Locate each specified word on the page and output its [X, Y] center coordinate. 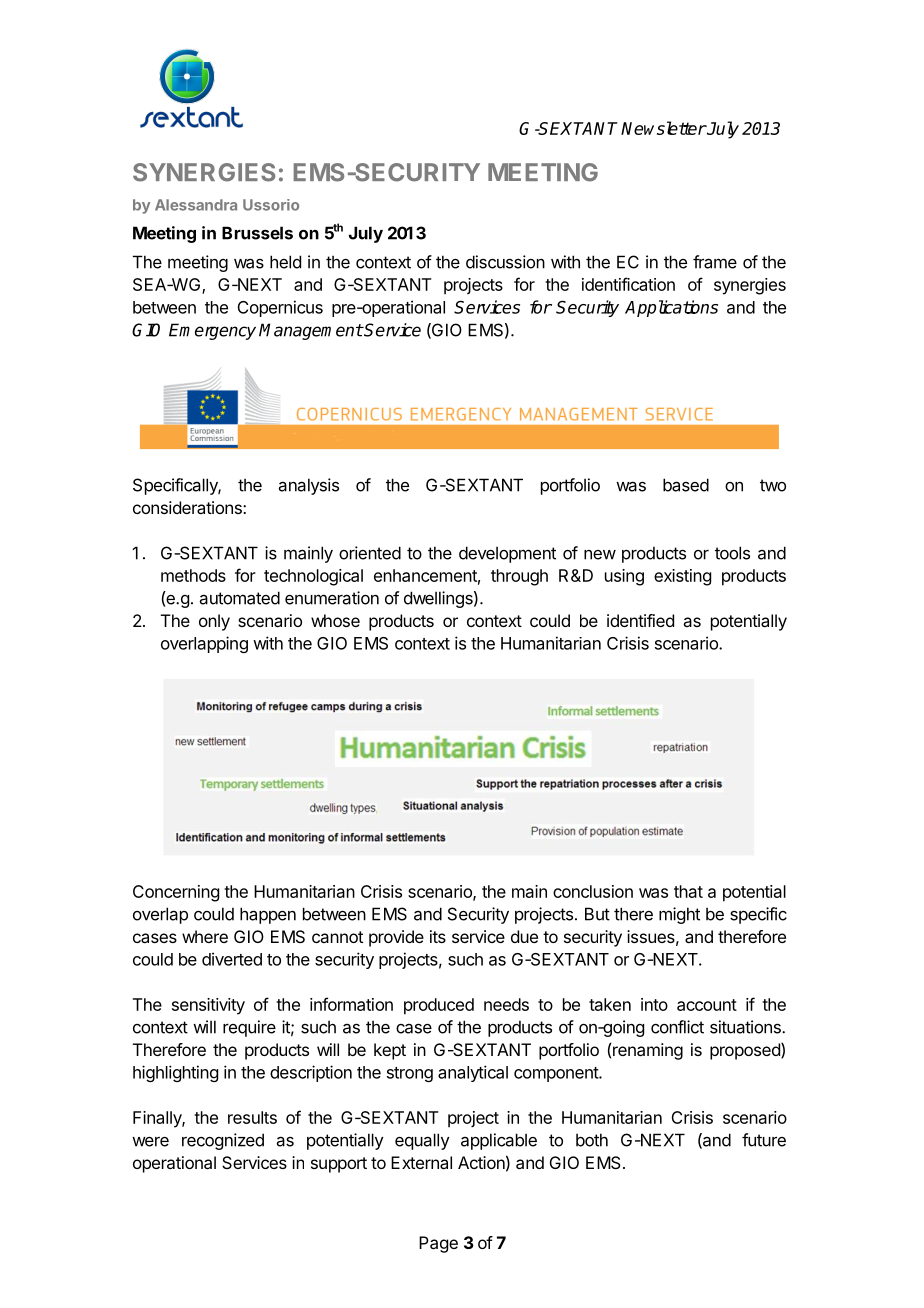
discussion [505, 262]
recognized [223, 1141]
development [507, 554]
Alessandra [196, 205]
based [686, 485]
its [438, 936]
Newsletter [663, 128]
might [679, 915]
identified [640, 620]
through [519, 577]
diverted [232, 959]
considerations [188, 507]
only [214, 622]
